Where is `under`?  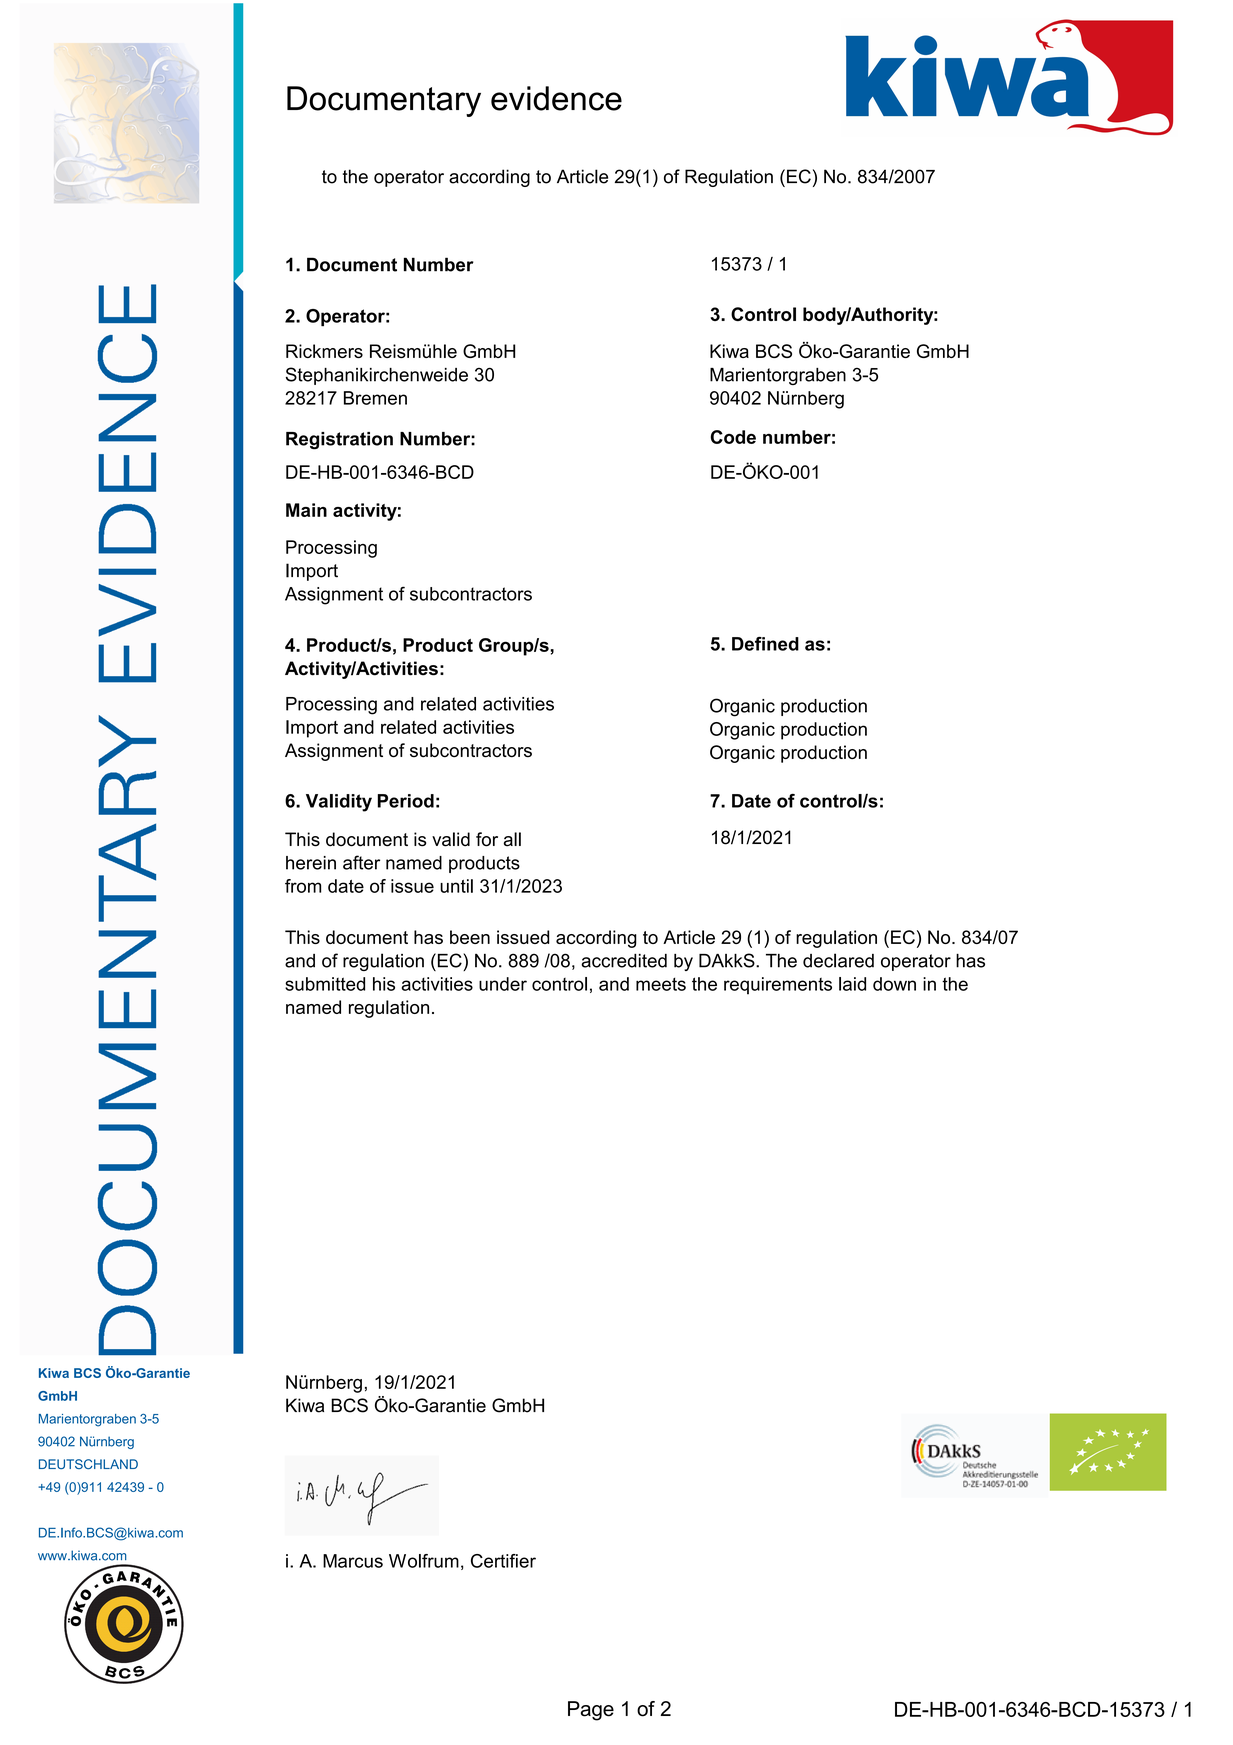 under is located at coordinates (503, 984).
